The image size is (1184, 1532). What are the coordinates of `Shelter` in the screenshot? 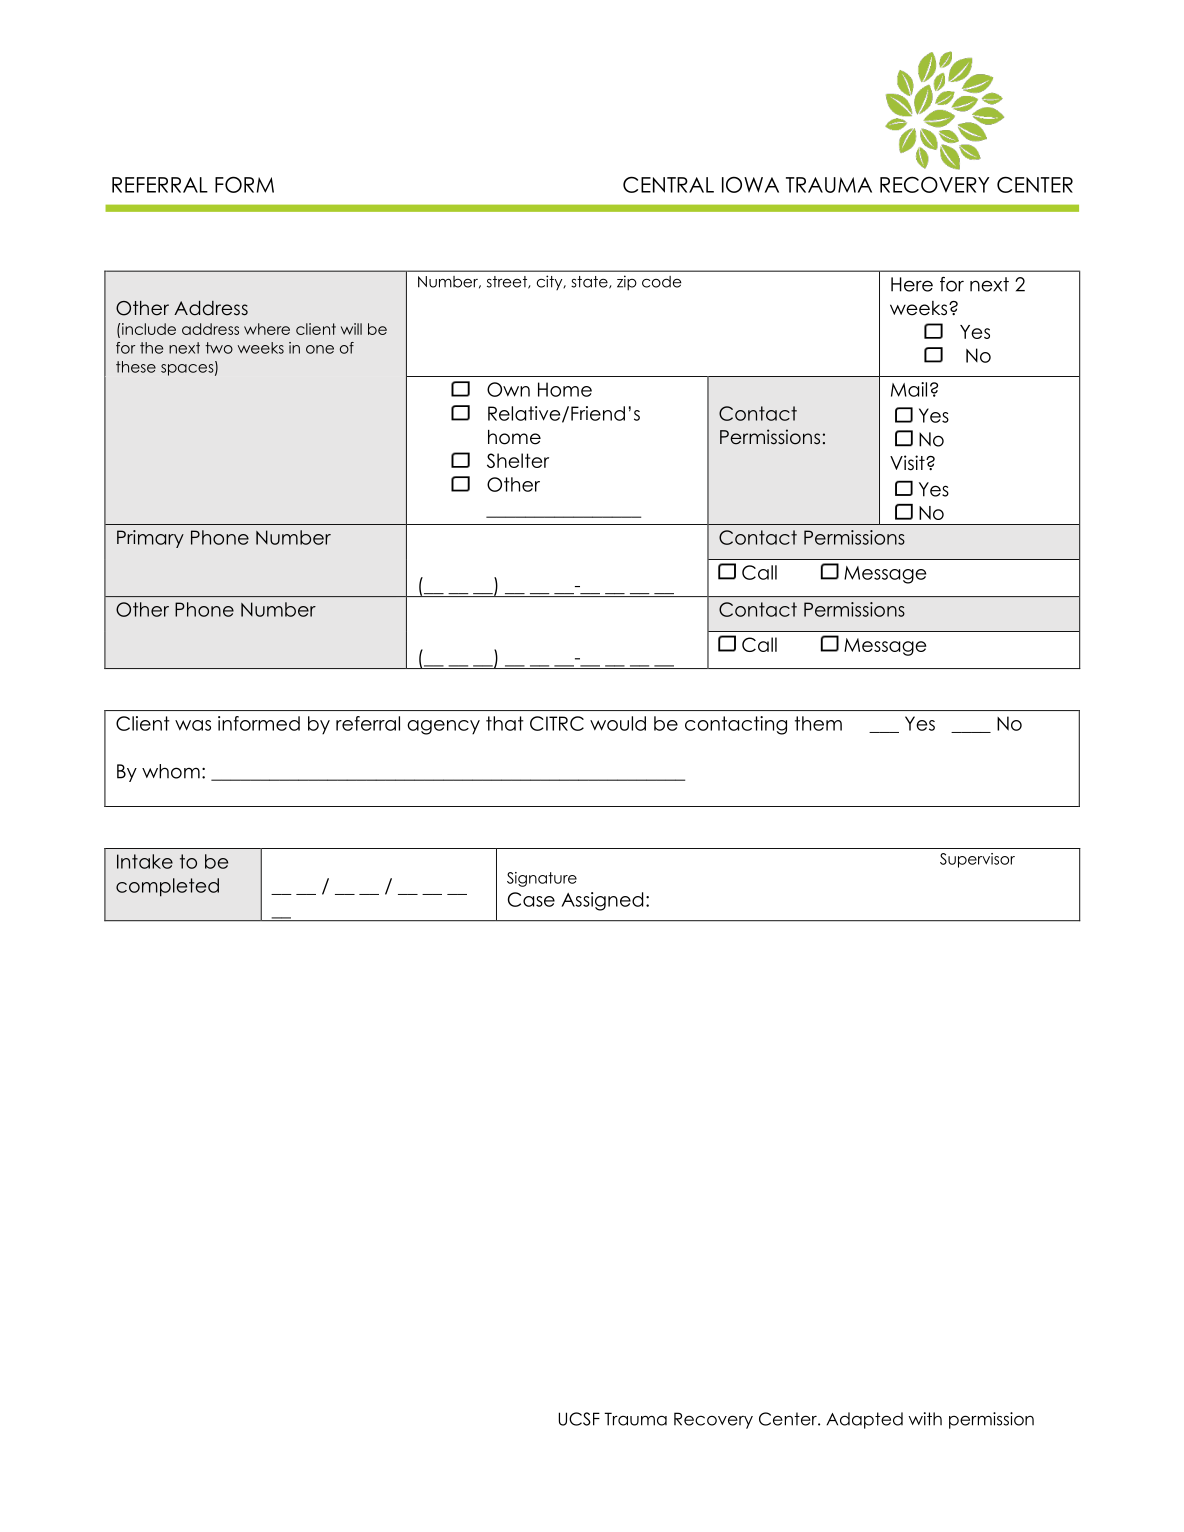 It's located at (518, 460).
